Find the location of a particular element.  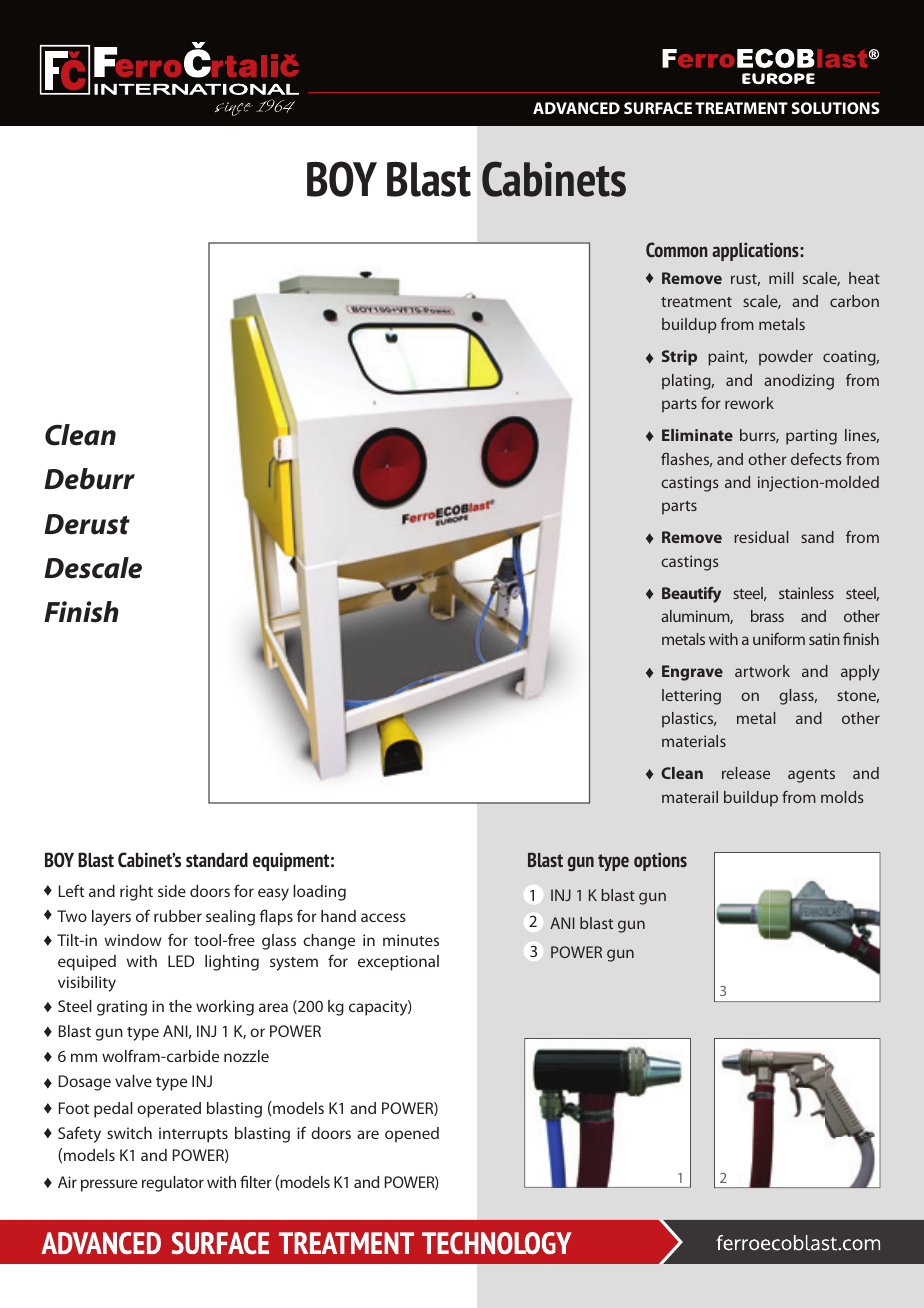

interrupts is located at coordinates (193, 1135).
